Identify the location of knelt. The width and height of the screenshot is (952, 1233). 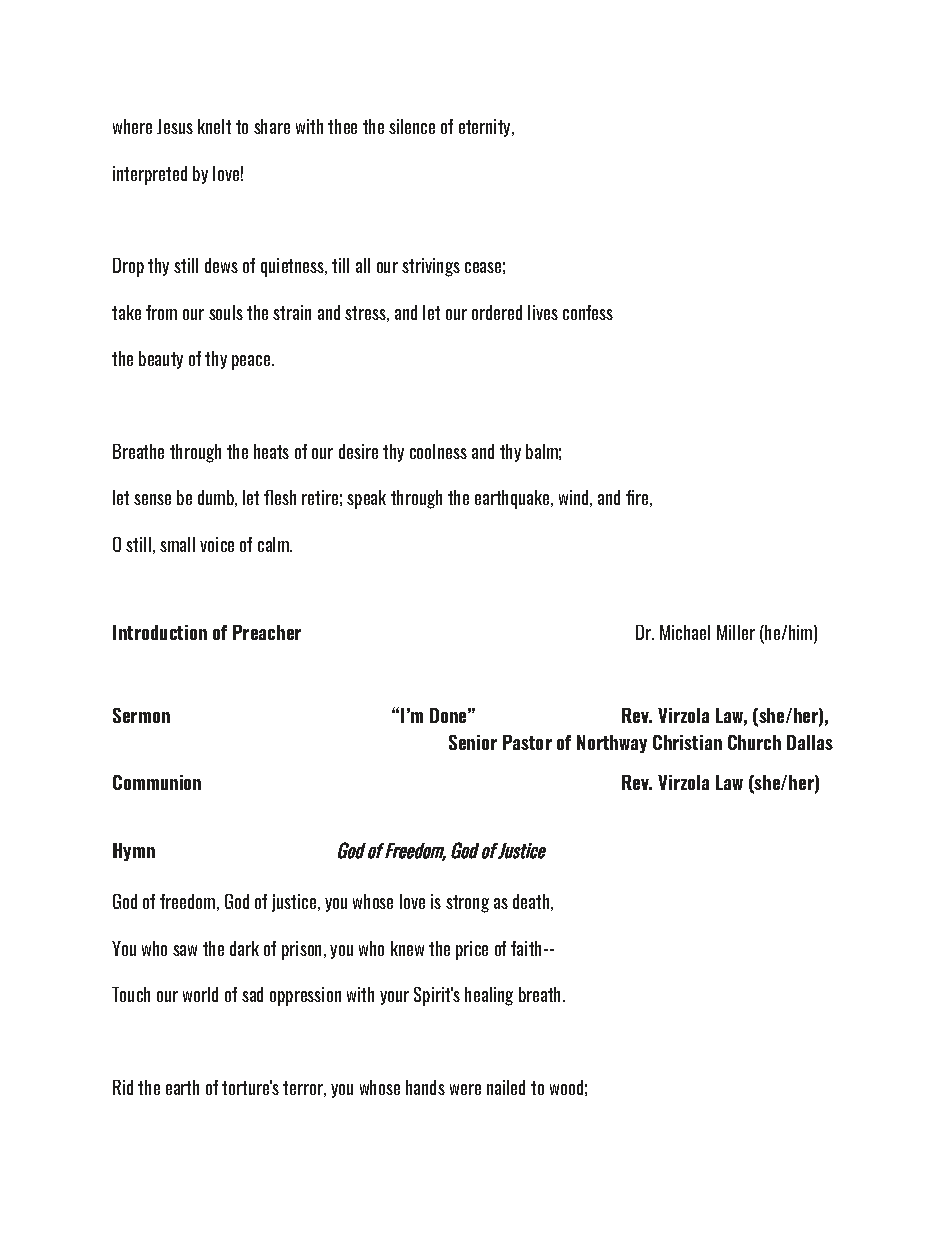
(214, 126).
